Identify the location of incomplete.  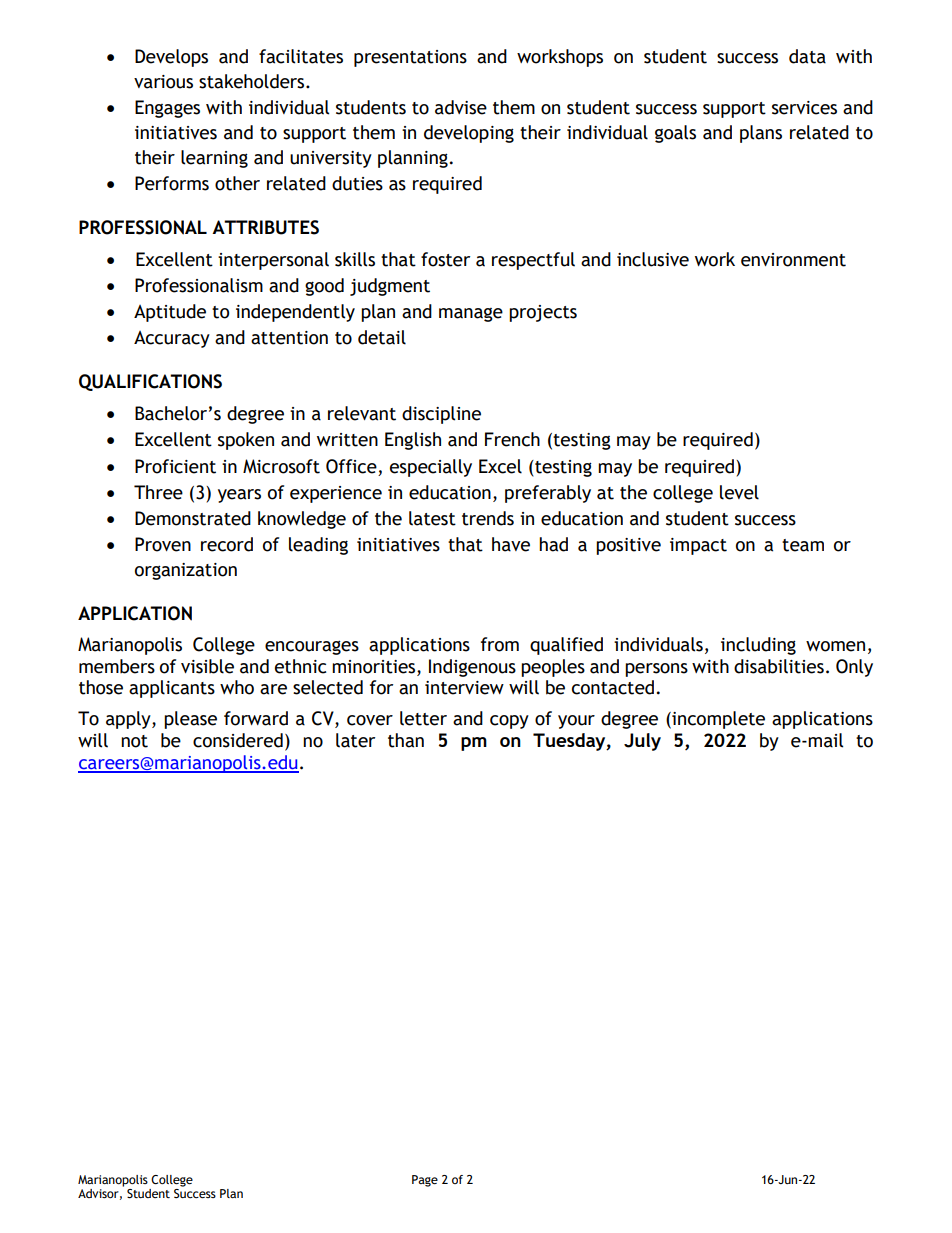
(717, 720).
